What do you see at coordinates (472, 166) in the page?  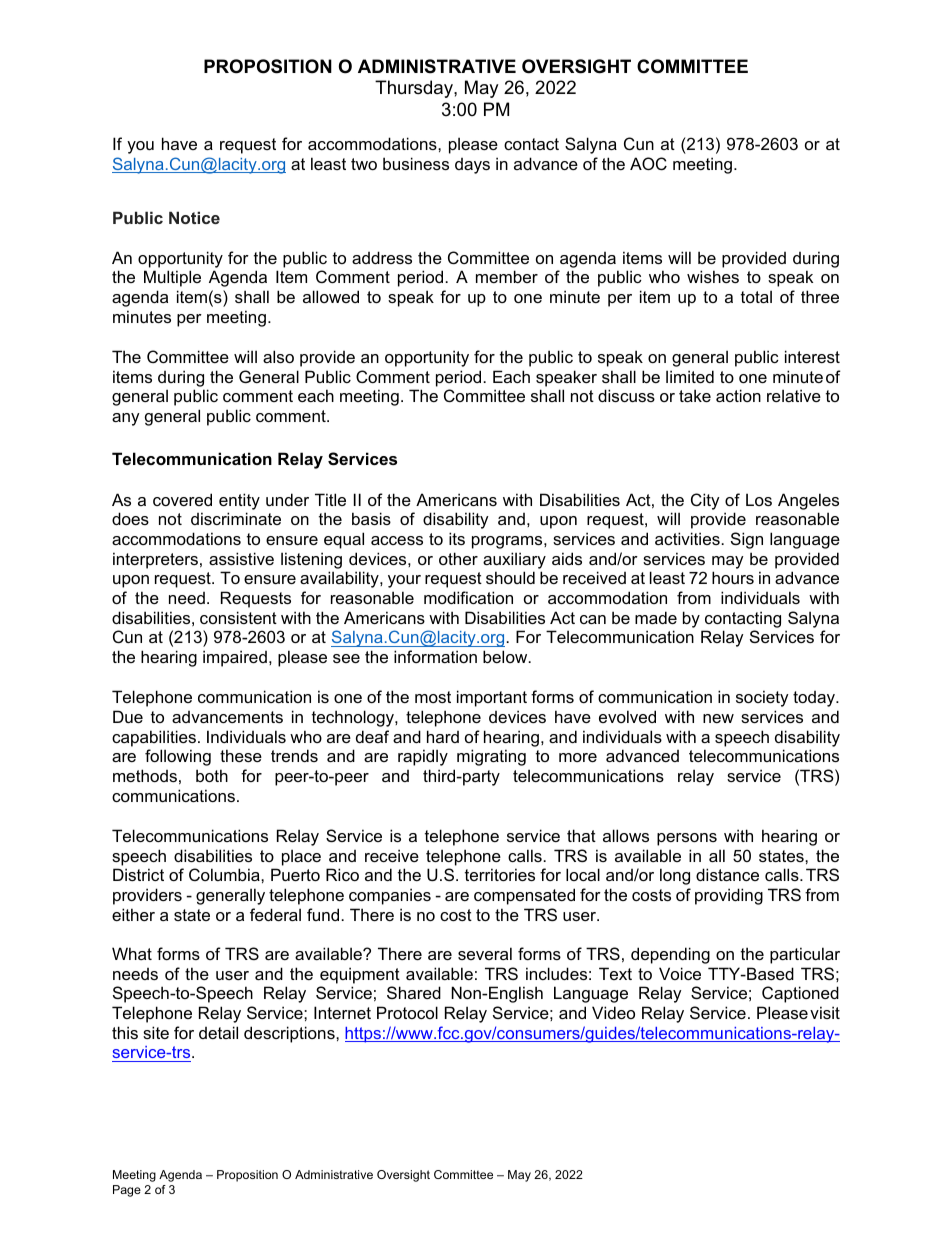 I see `days` at bounding box center [472, 166].
